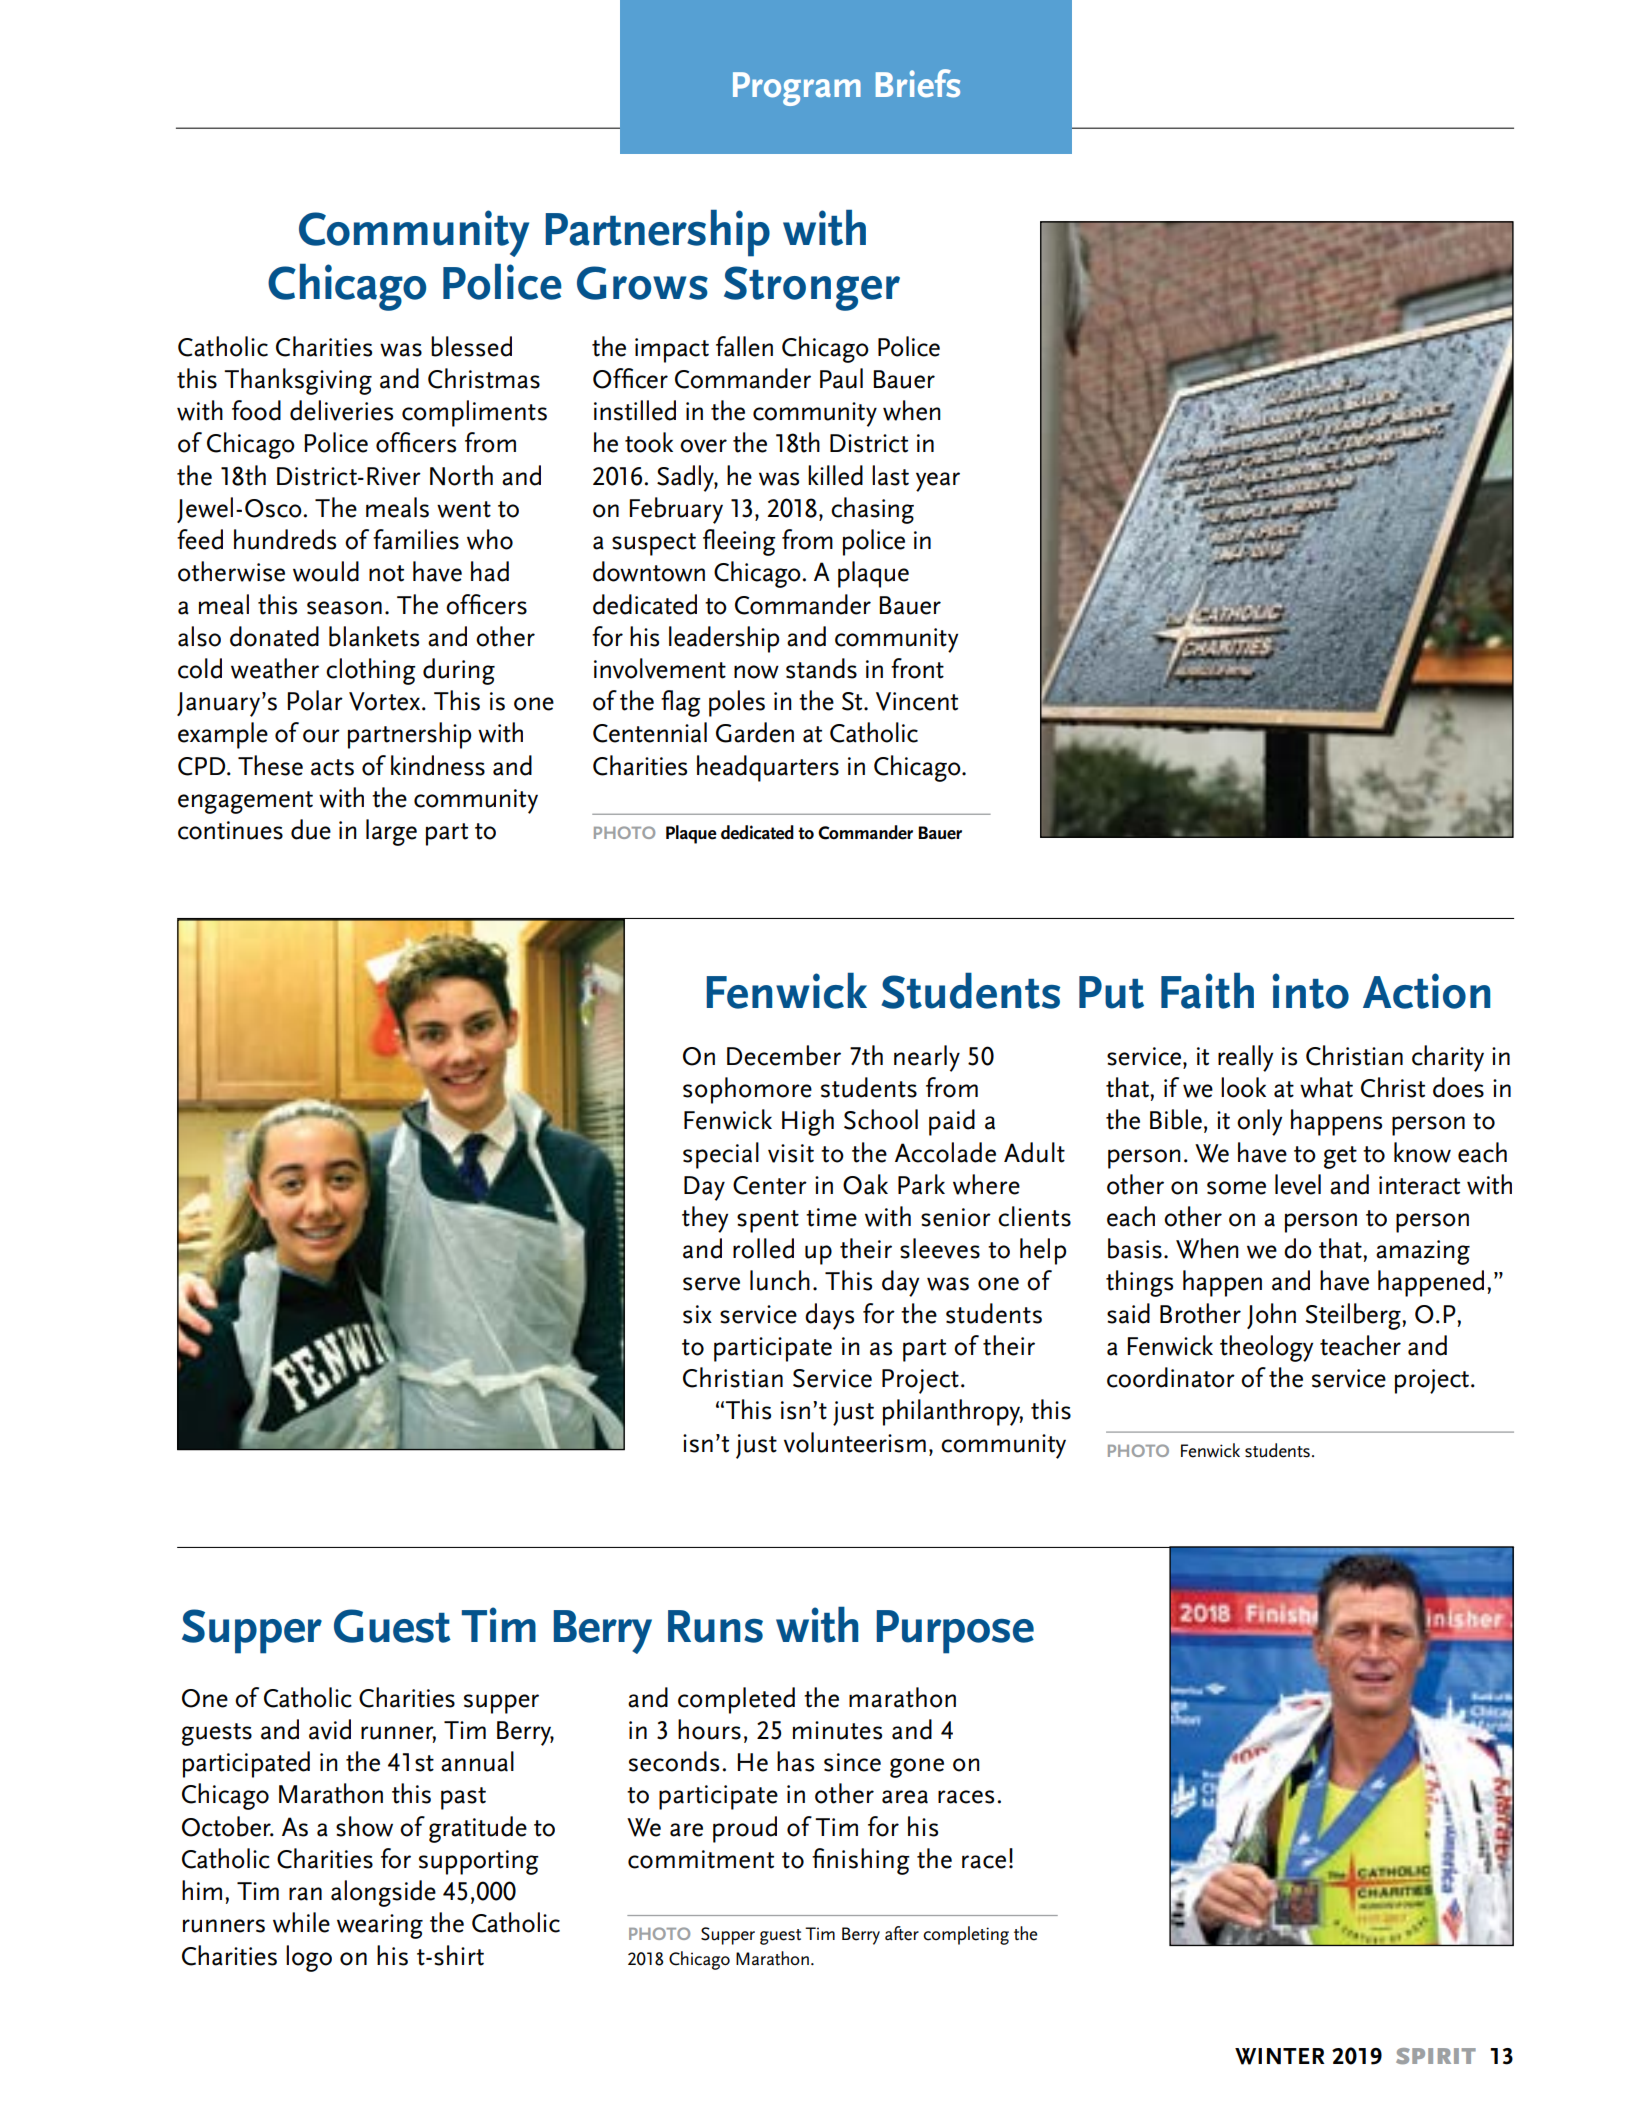 The height and width of the screenshot is (2127, 1643). Describe the element at coordinates (784, 1055) in the screenshot. I see `December` at that location.
